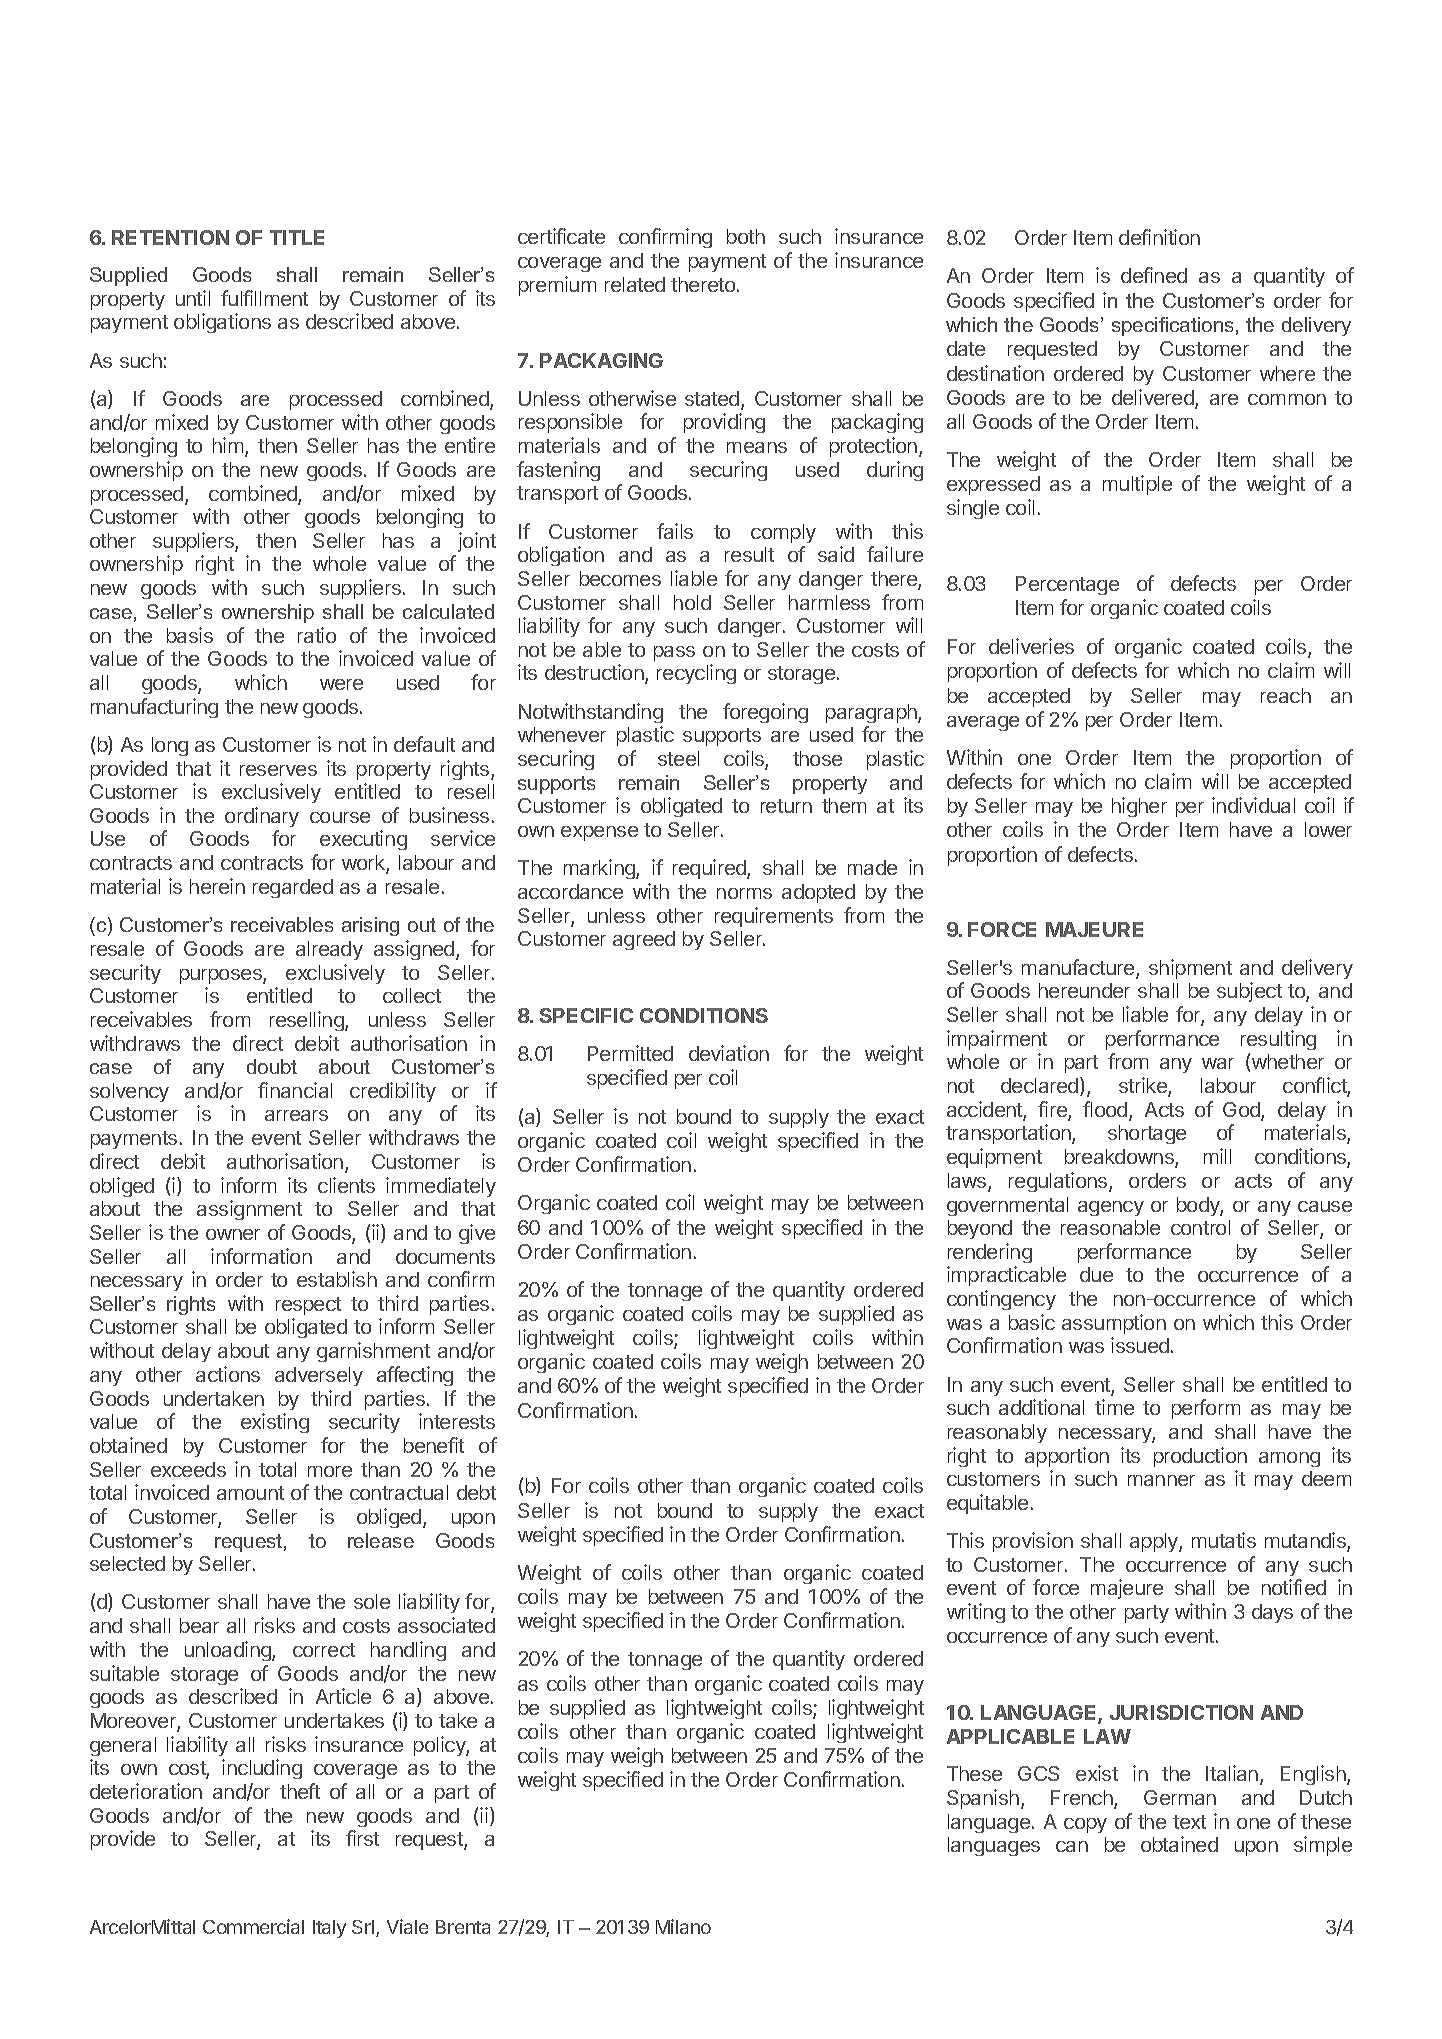 The width and height of the image is (1442, 2039). I want to click on regarded, so click(293, 888).
